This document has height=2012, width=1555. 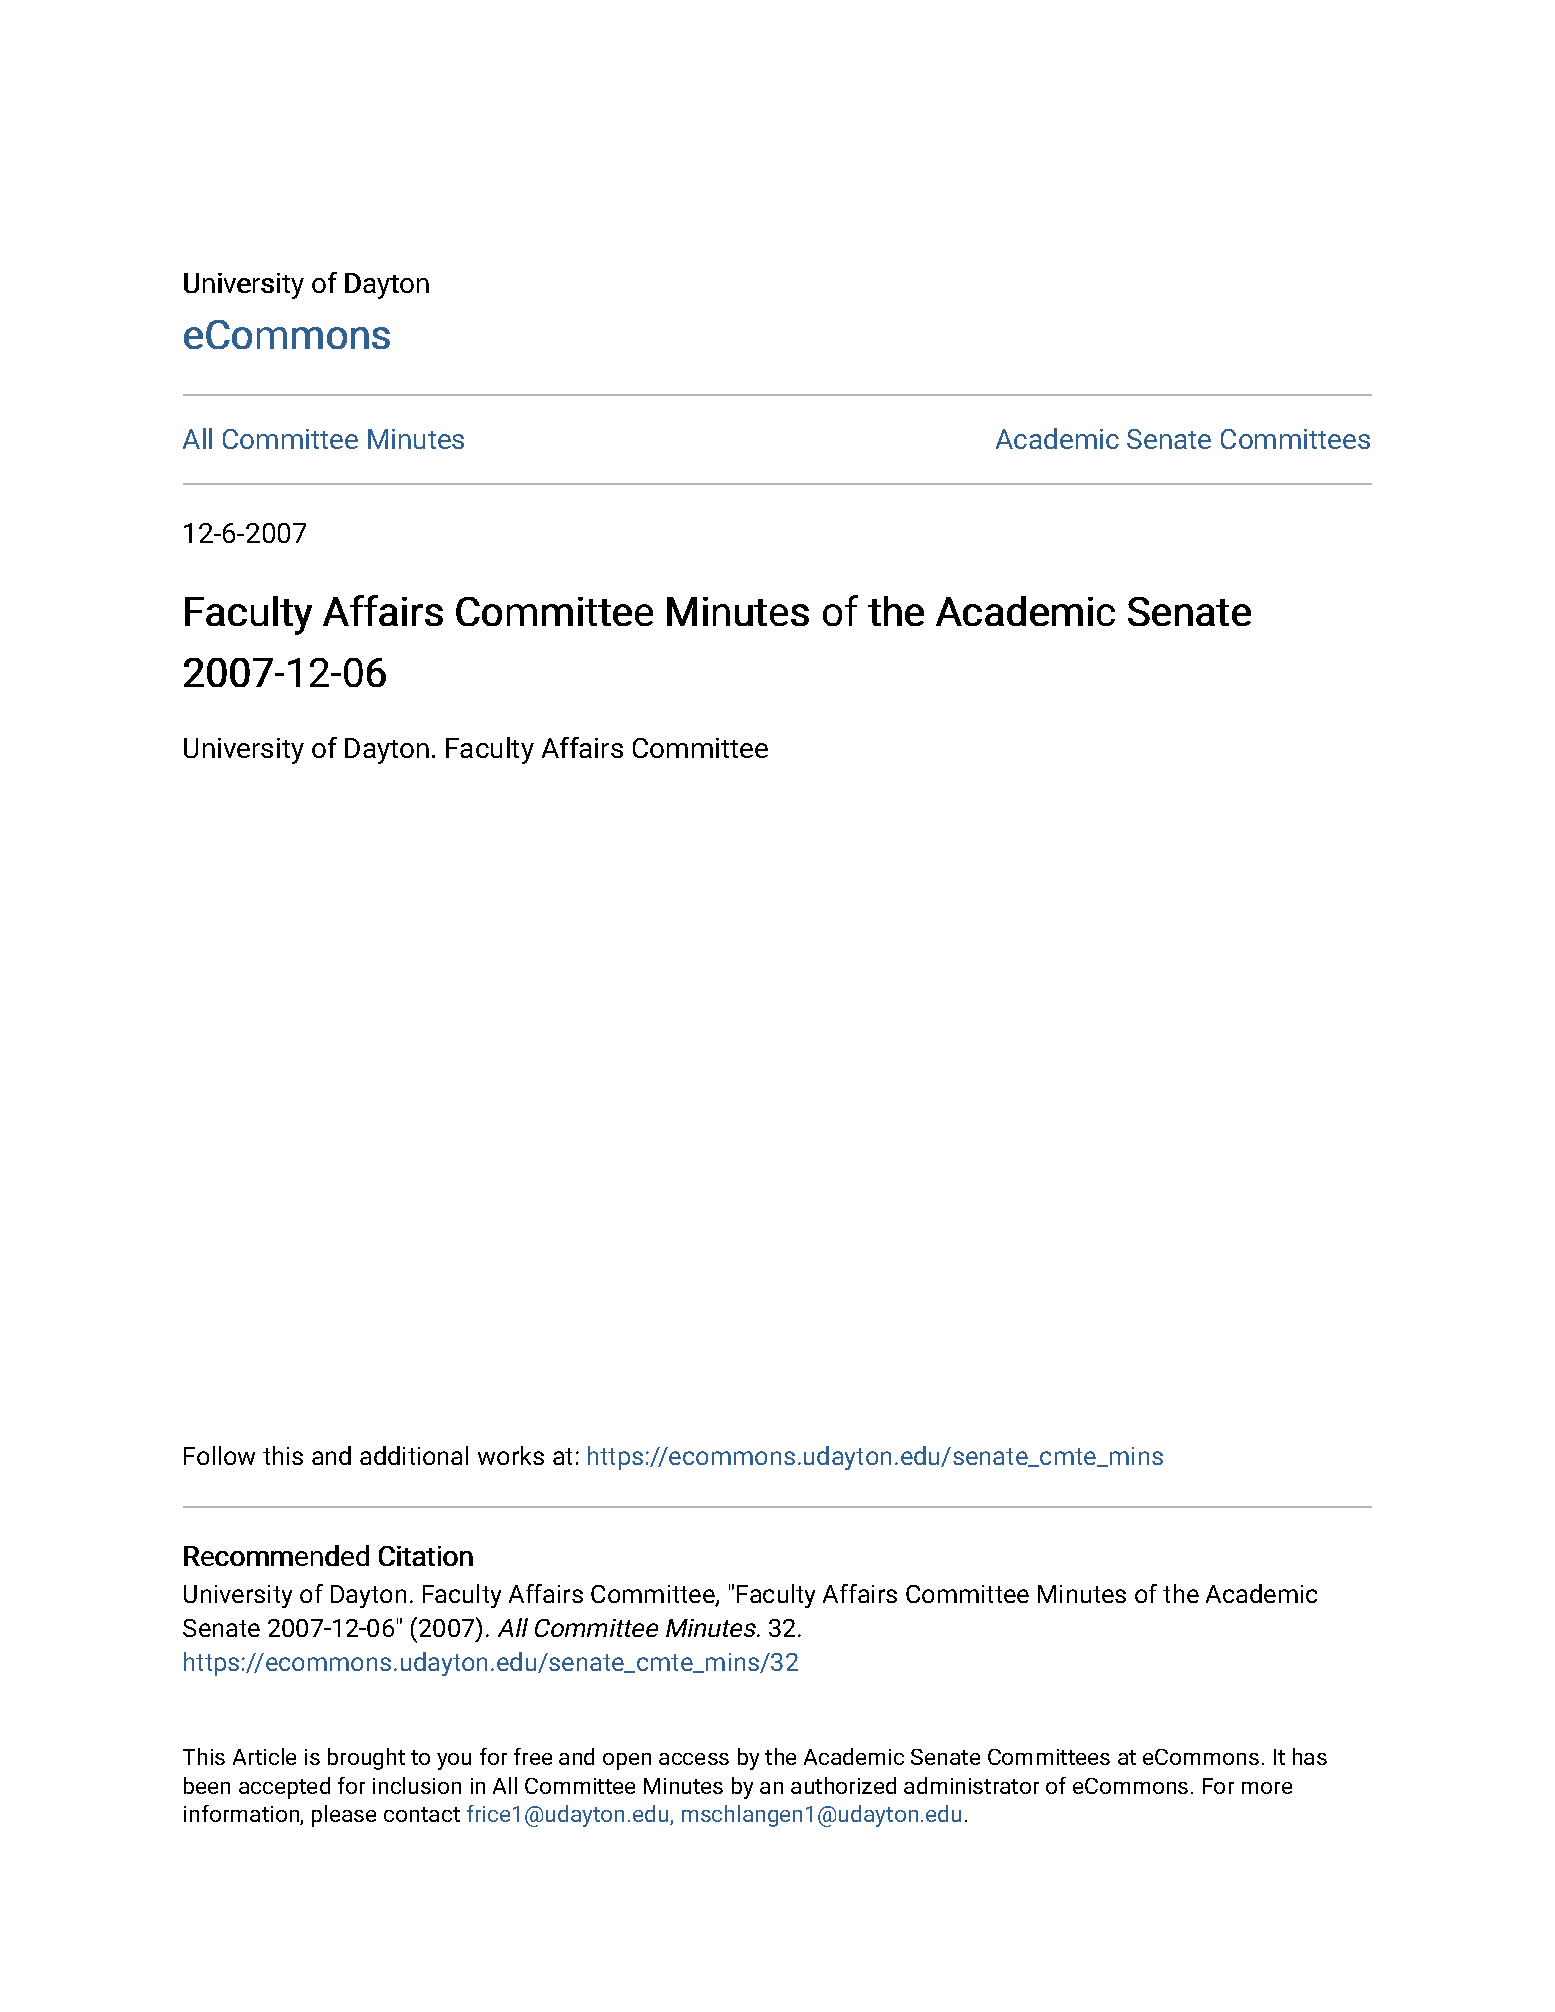 I want to click on additional, so click(x=414, y=1455).
